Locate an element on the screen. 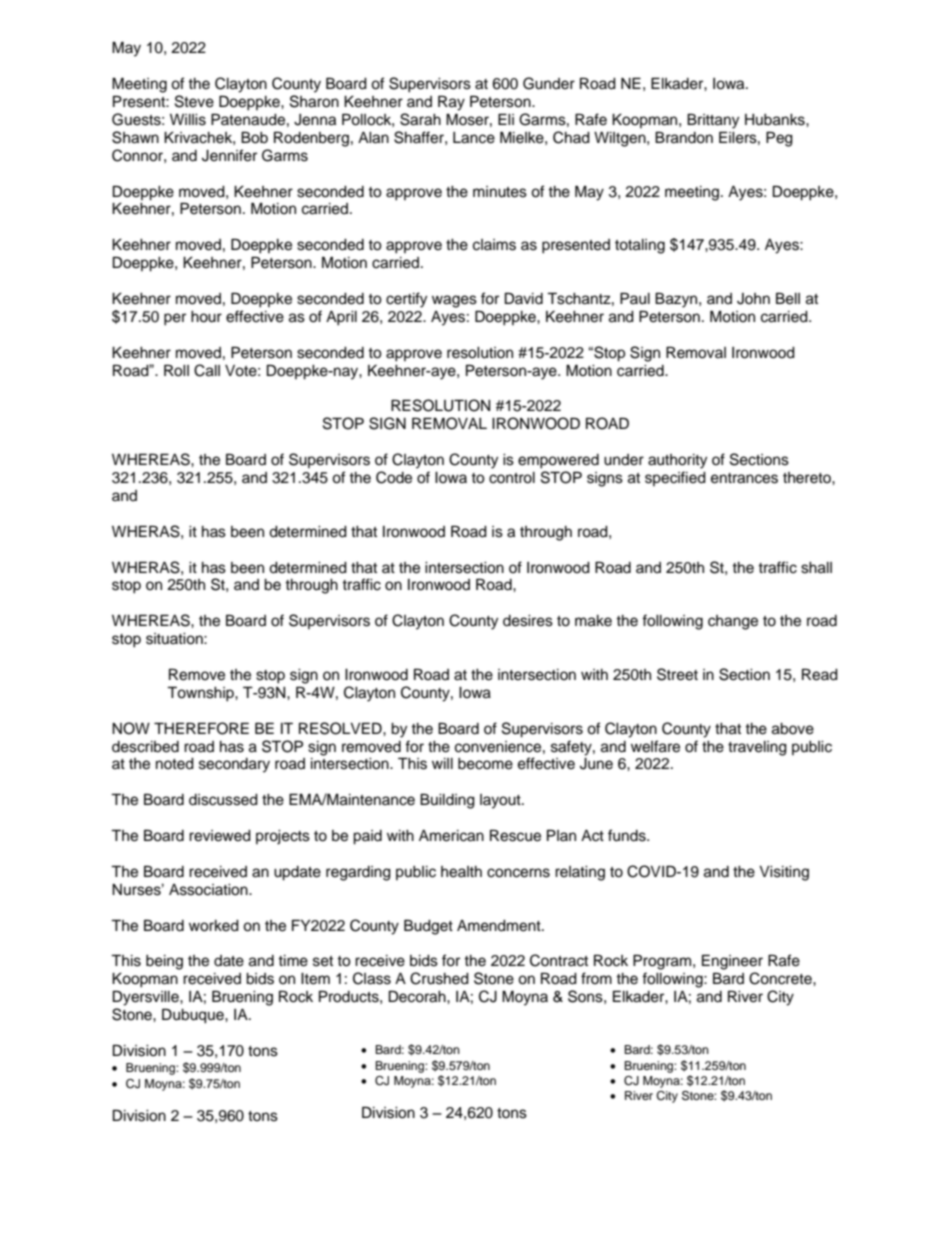  Township is located at coordinates (201, 694).
